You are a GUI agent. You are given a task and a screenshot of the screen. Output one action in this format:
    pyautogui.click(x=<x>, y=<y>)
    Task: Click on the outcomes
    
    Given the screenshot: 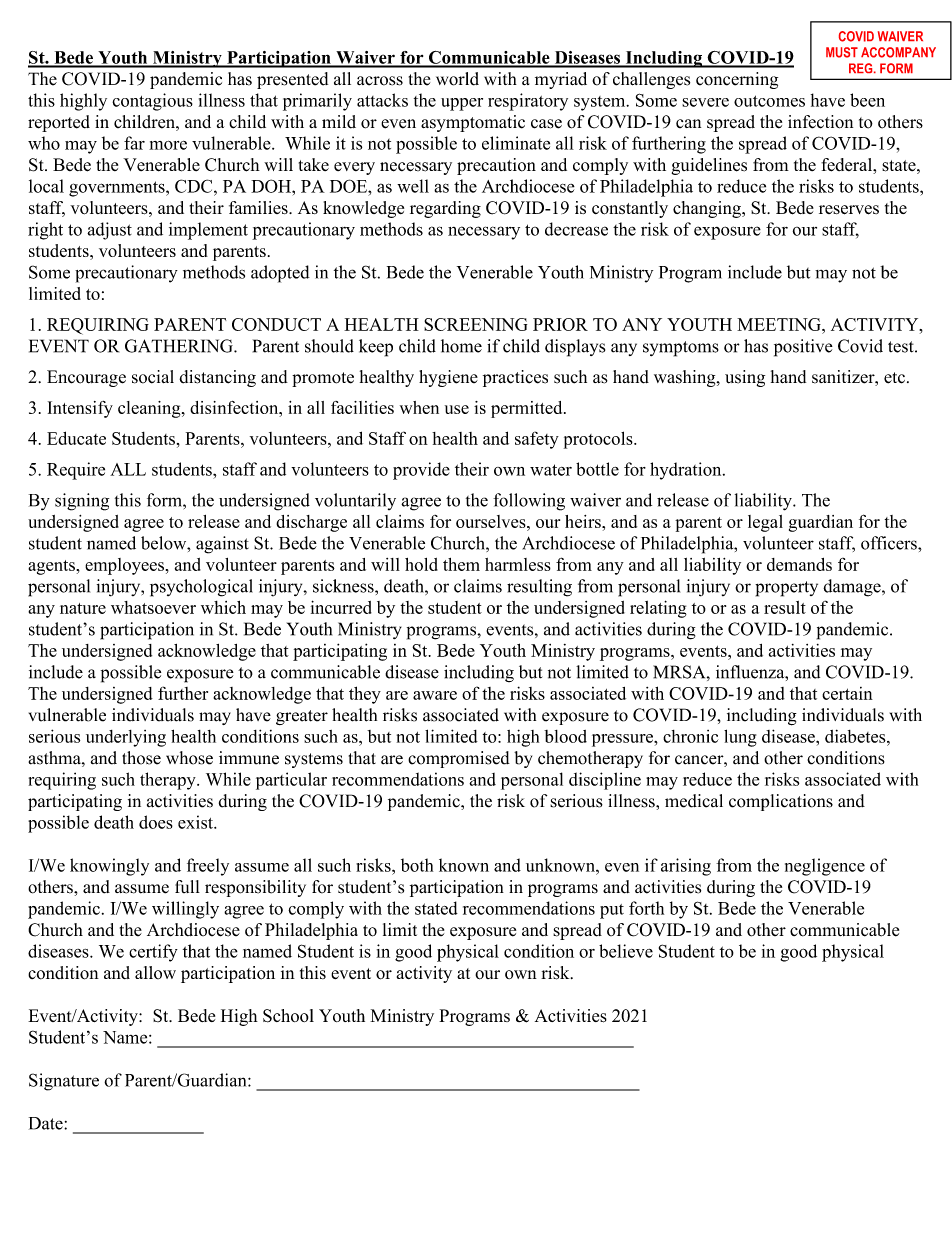 What is the action you would take?
    pyautogui.click(x=769, y=101)
